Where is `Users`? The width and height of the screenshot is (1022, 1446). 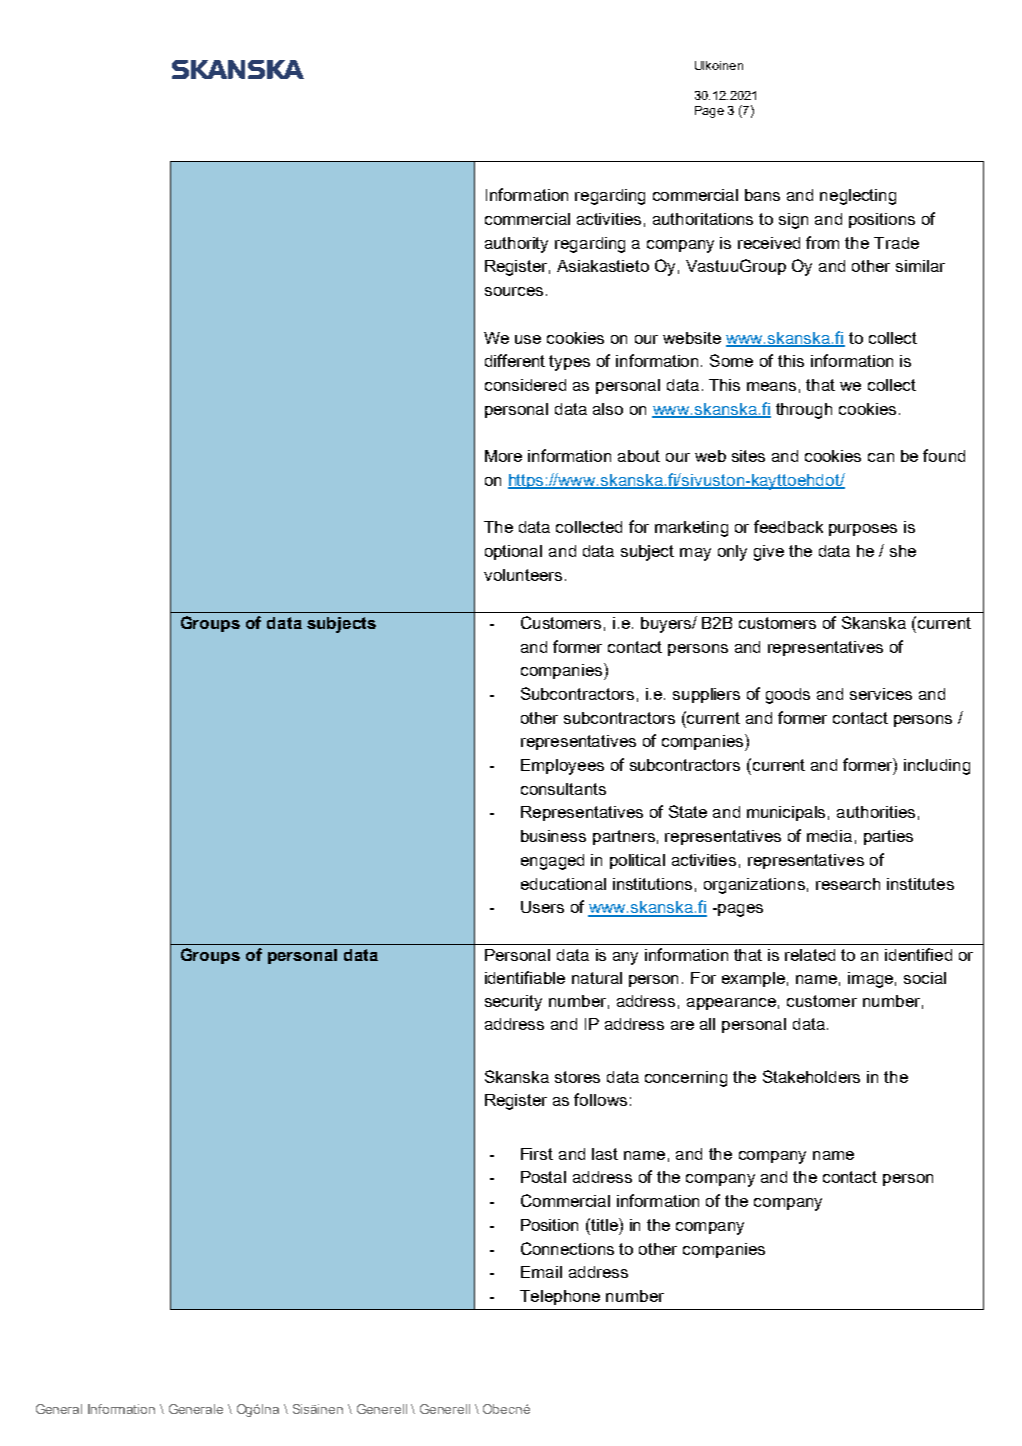 Users is located at coordinates (542, 907).
